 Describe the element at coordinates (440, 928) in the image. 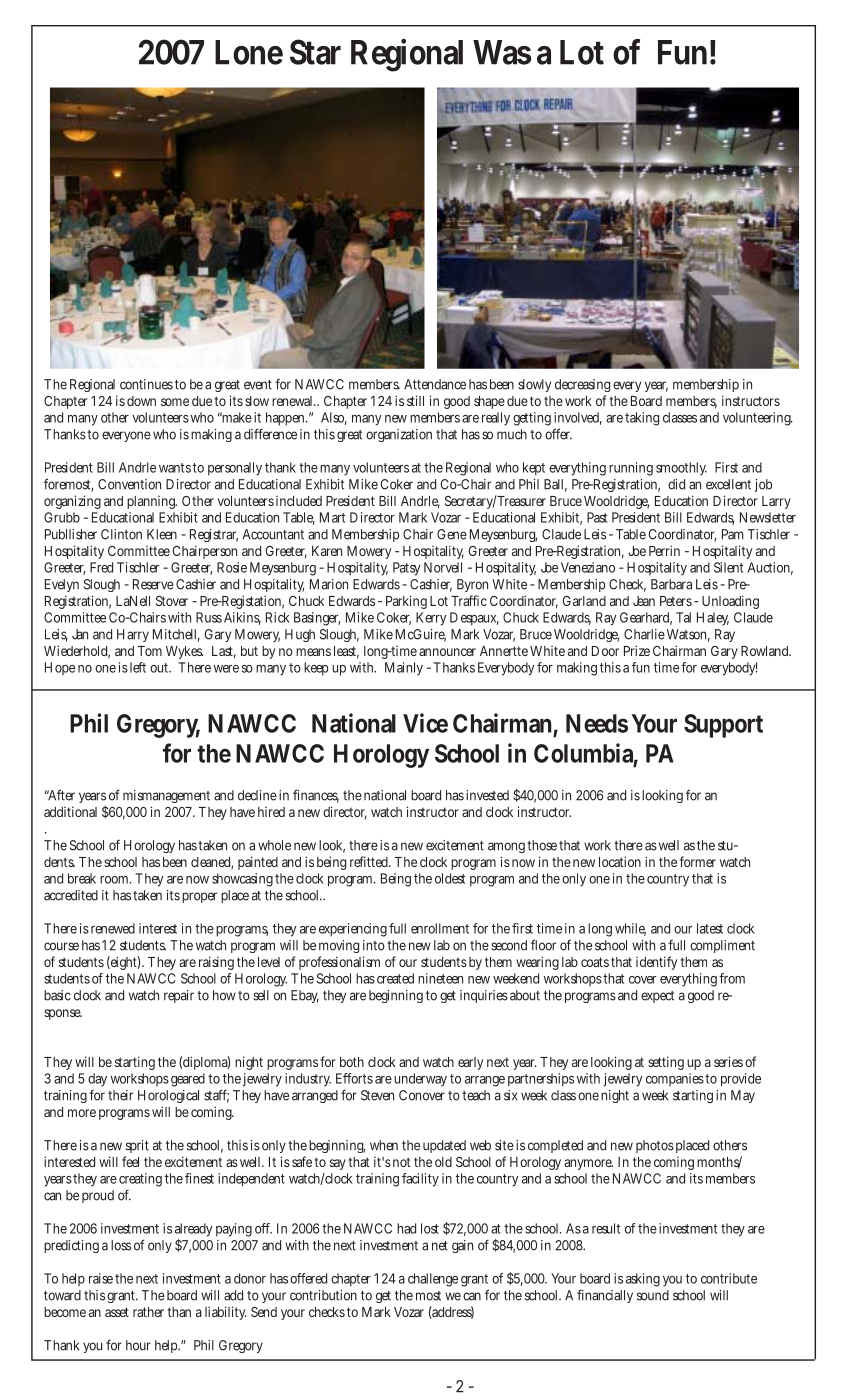

I see `enrollment` at that location.
